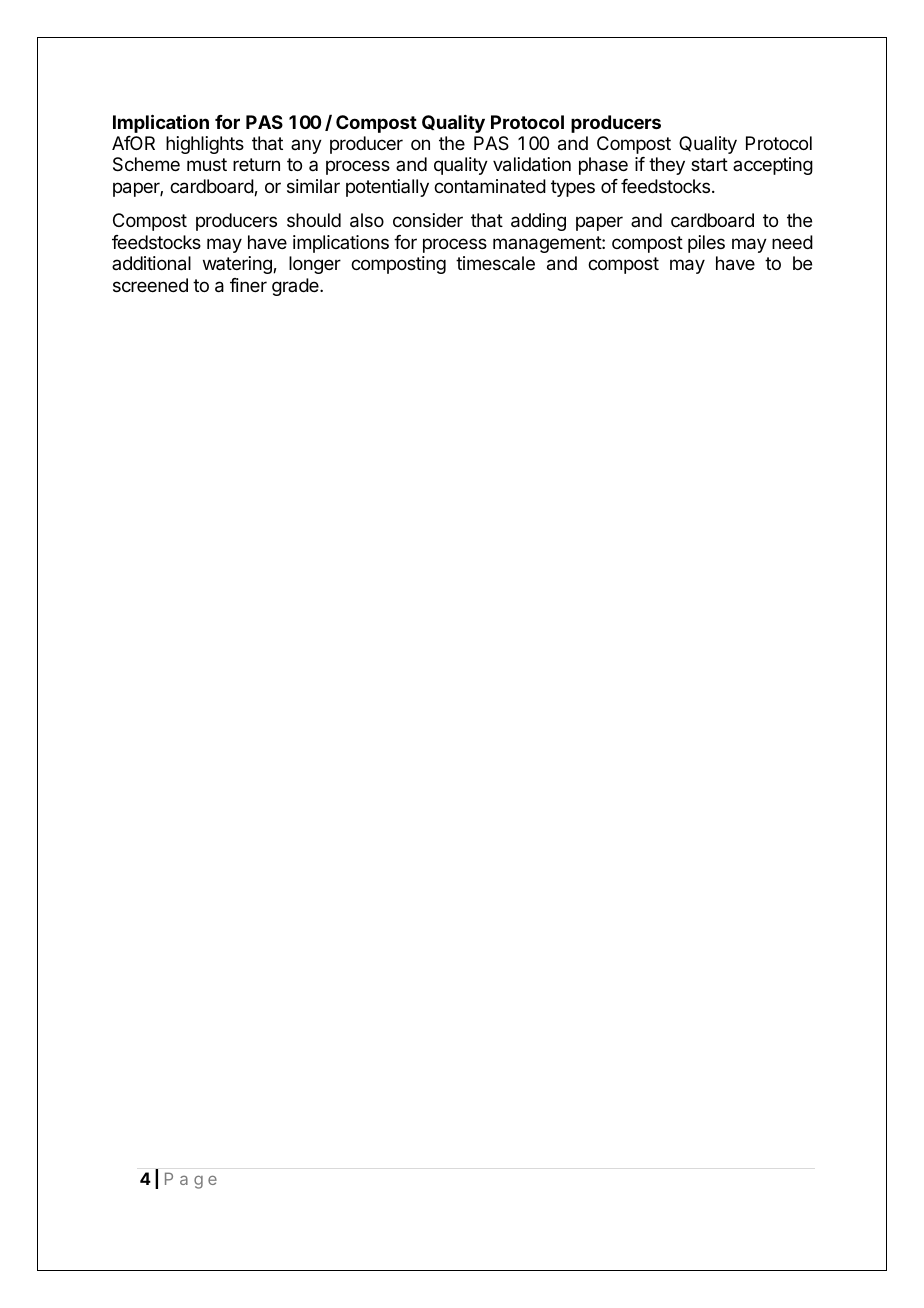 The height and width of the document is (1308, 924). Describe the element at coordinates (709, 165) in the document. I see `start` at that location.
